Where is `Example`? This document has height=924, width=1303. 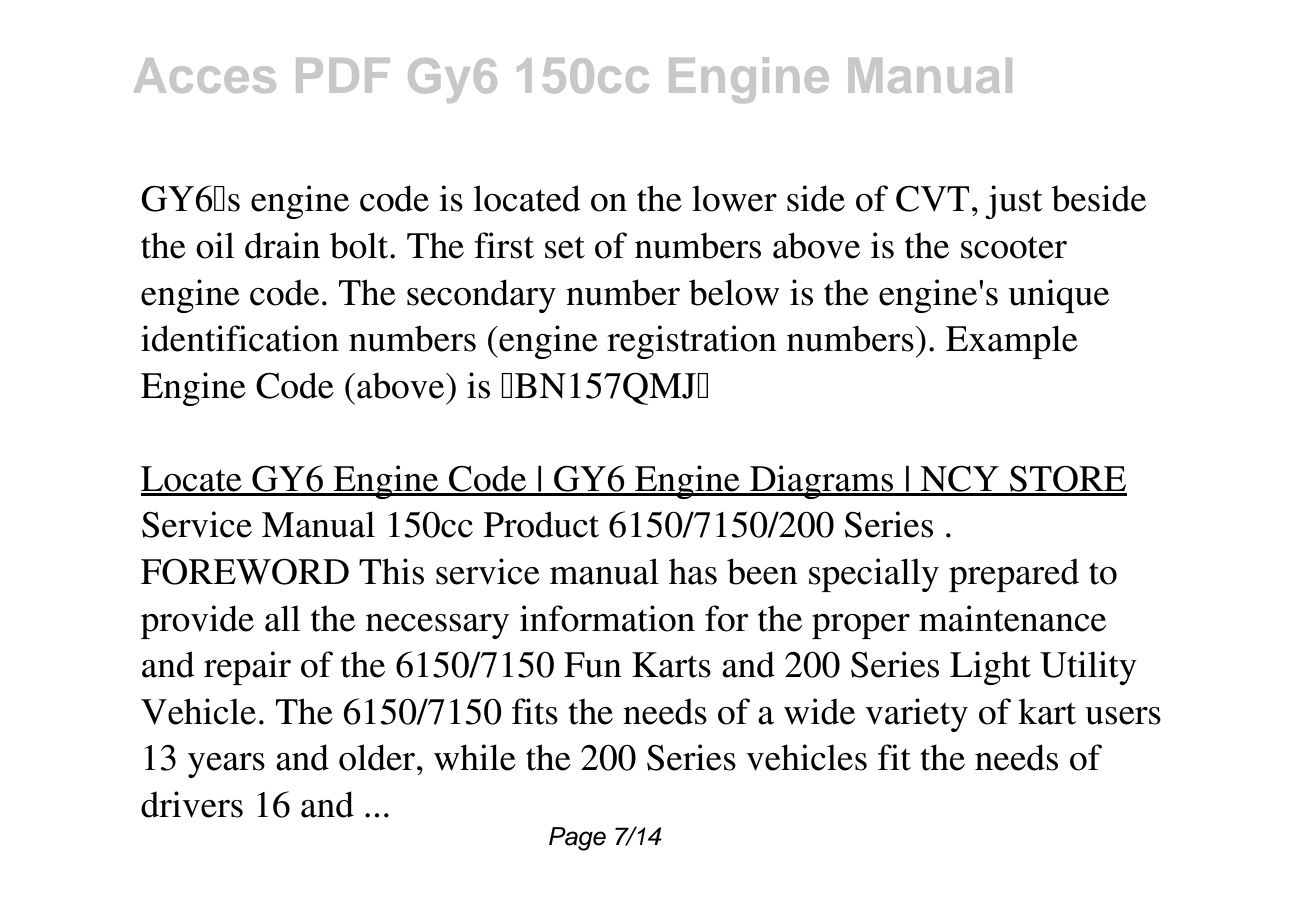
Example is located at coordinates (1012, 342).
